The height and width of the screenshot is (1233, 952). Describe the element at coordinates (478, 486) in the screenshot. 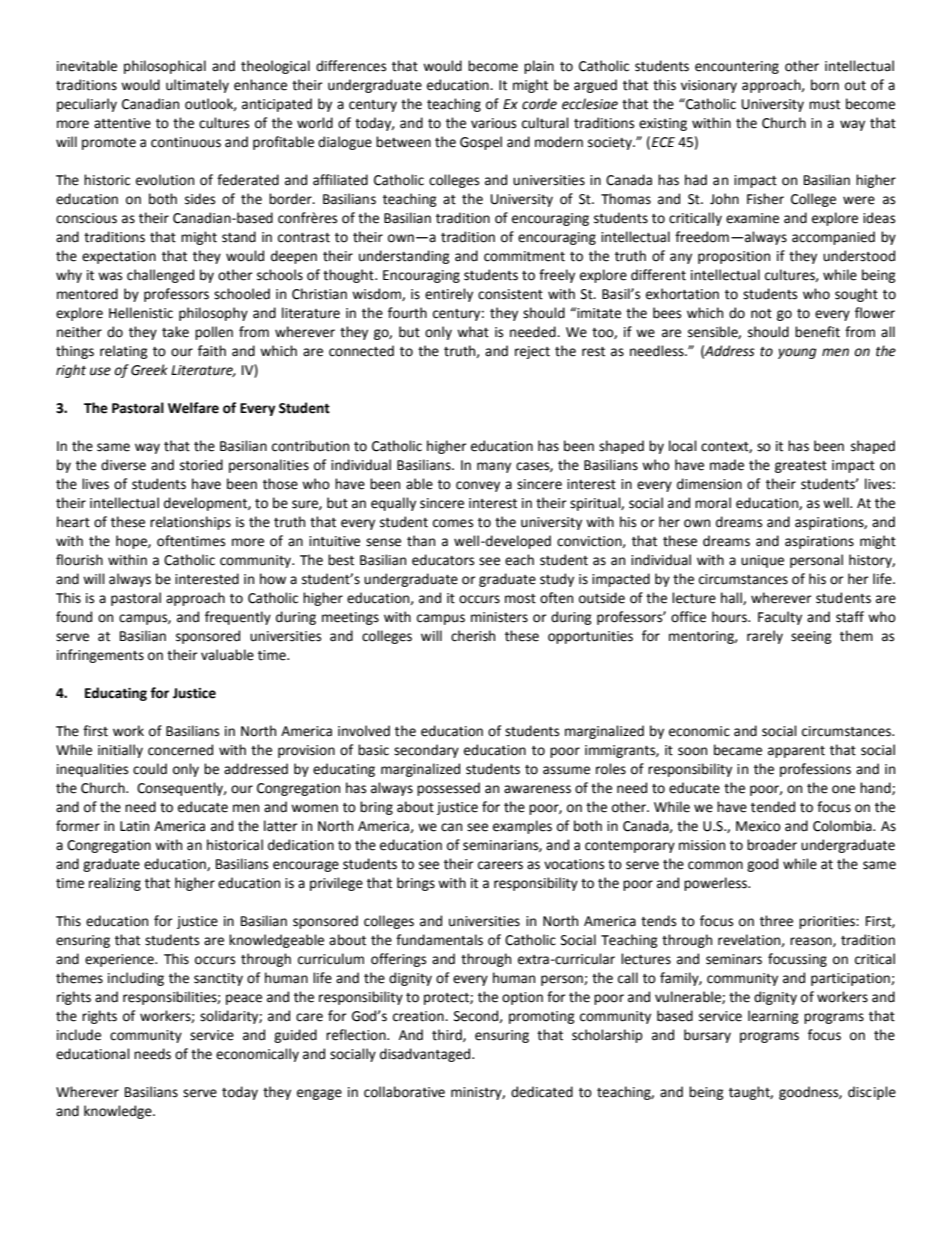

I see `convey` at that location.
